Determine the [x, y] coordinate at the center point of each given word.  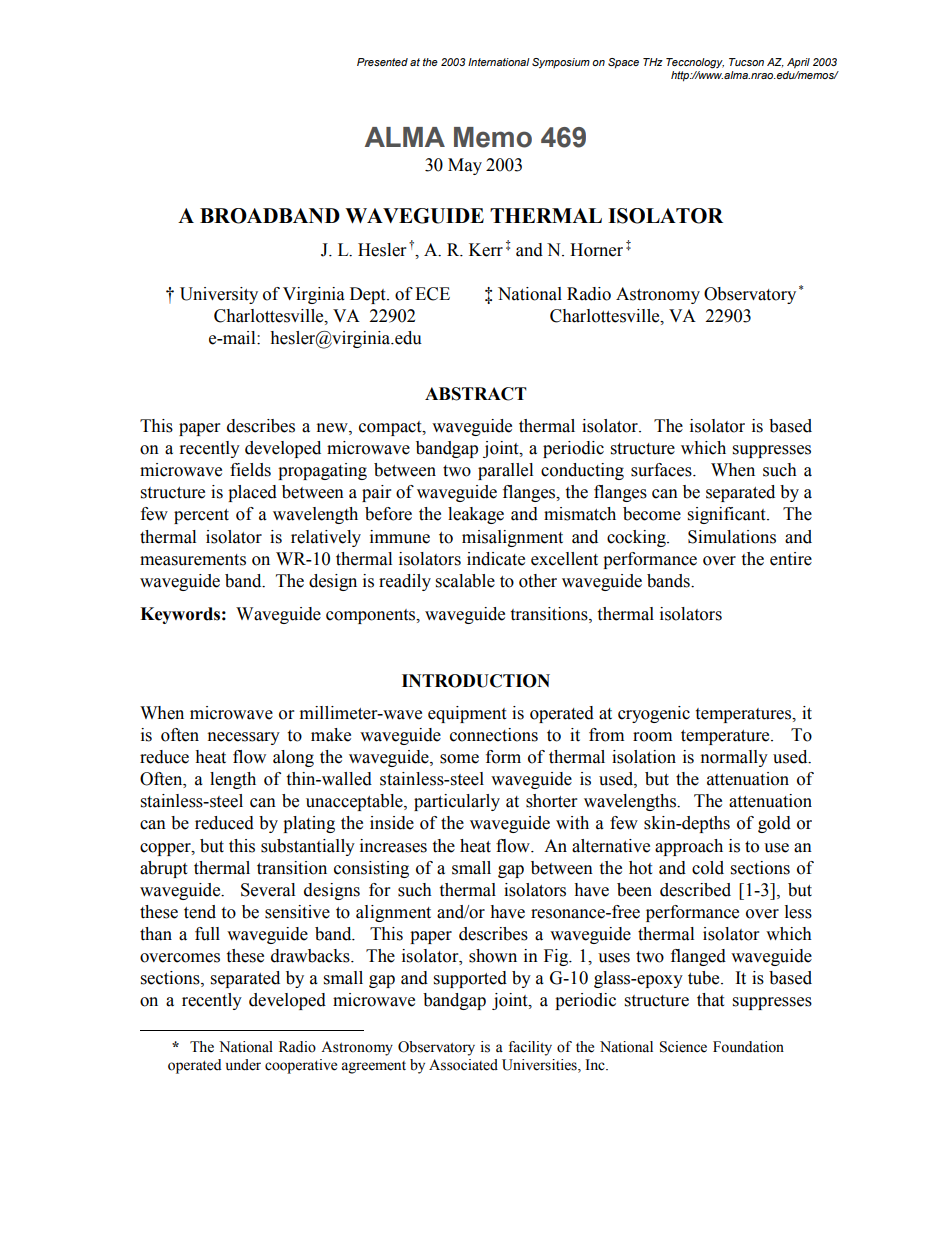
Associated [463, 1065]
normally [734, 758]
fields [250, 470]
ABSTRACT [476, 394]
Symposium [561, 63]
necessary [244, 738]
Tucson [746, 62]
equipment [467, 714]
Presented [382, 62]
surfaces [662, 470]
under [243, 1065]
